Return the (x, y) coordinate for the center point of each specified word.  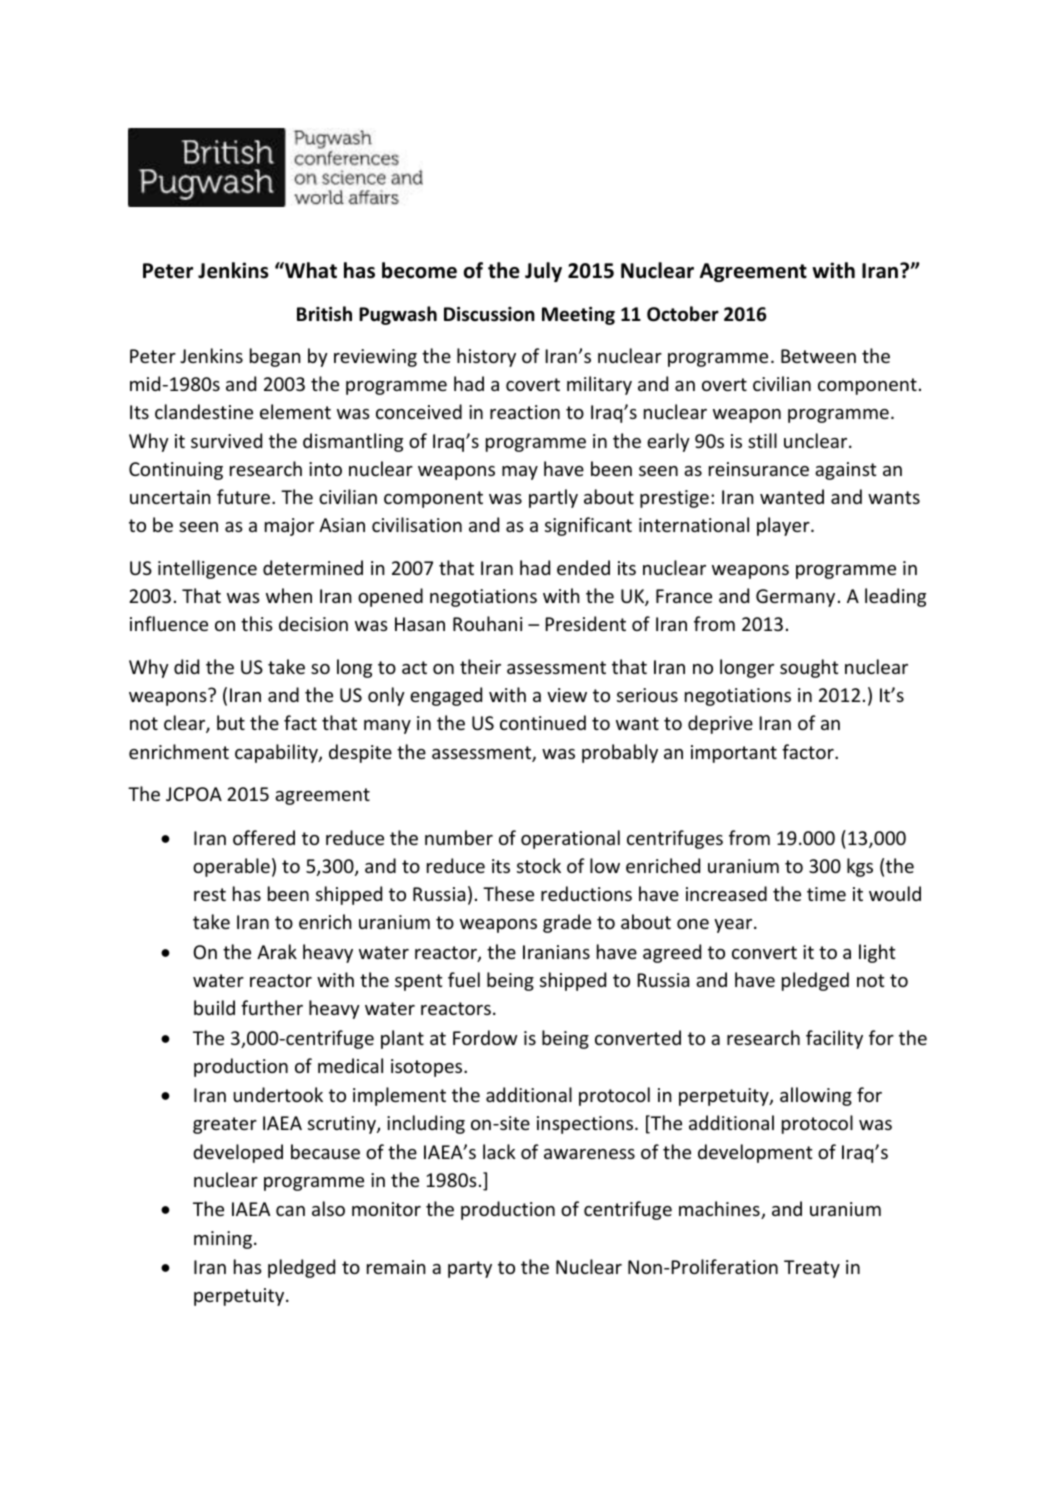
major (289, 527)
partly (553, 498)
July (543, 272)
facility (834, 1039)
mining (223, 1240)
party (470, 1269)
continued (543, 722)
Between (818, 356)
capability (277, 753)
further (272, 1007)
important (734, 754)
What (310, 270)
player (784, 526)
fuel (464, 979)
